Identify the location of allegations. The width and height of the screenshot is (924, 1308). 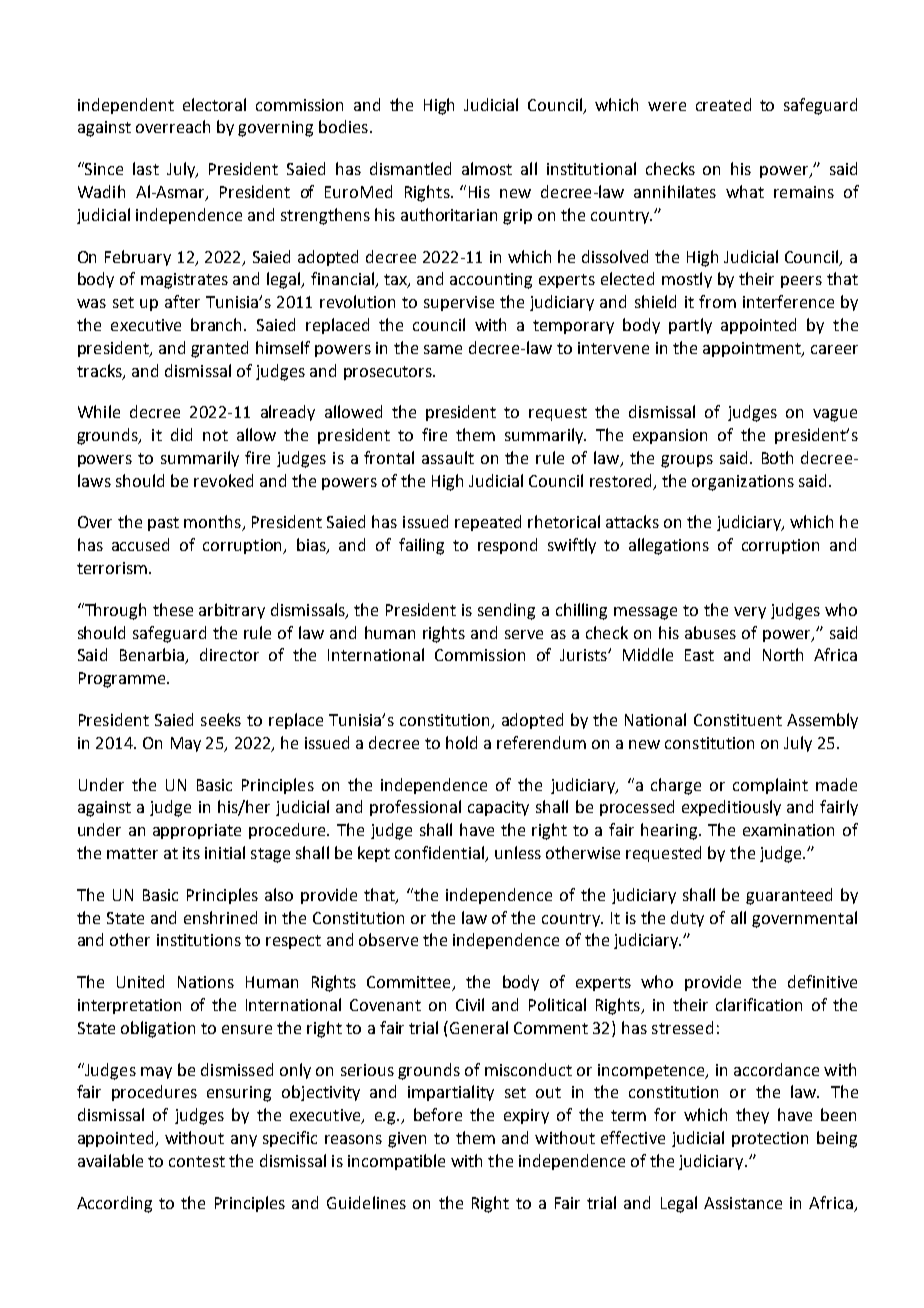
(669, 546).
